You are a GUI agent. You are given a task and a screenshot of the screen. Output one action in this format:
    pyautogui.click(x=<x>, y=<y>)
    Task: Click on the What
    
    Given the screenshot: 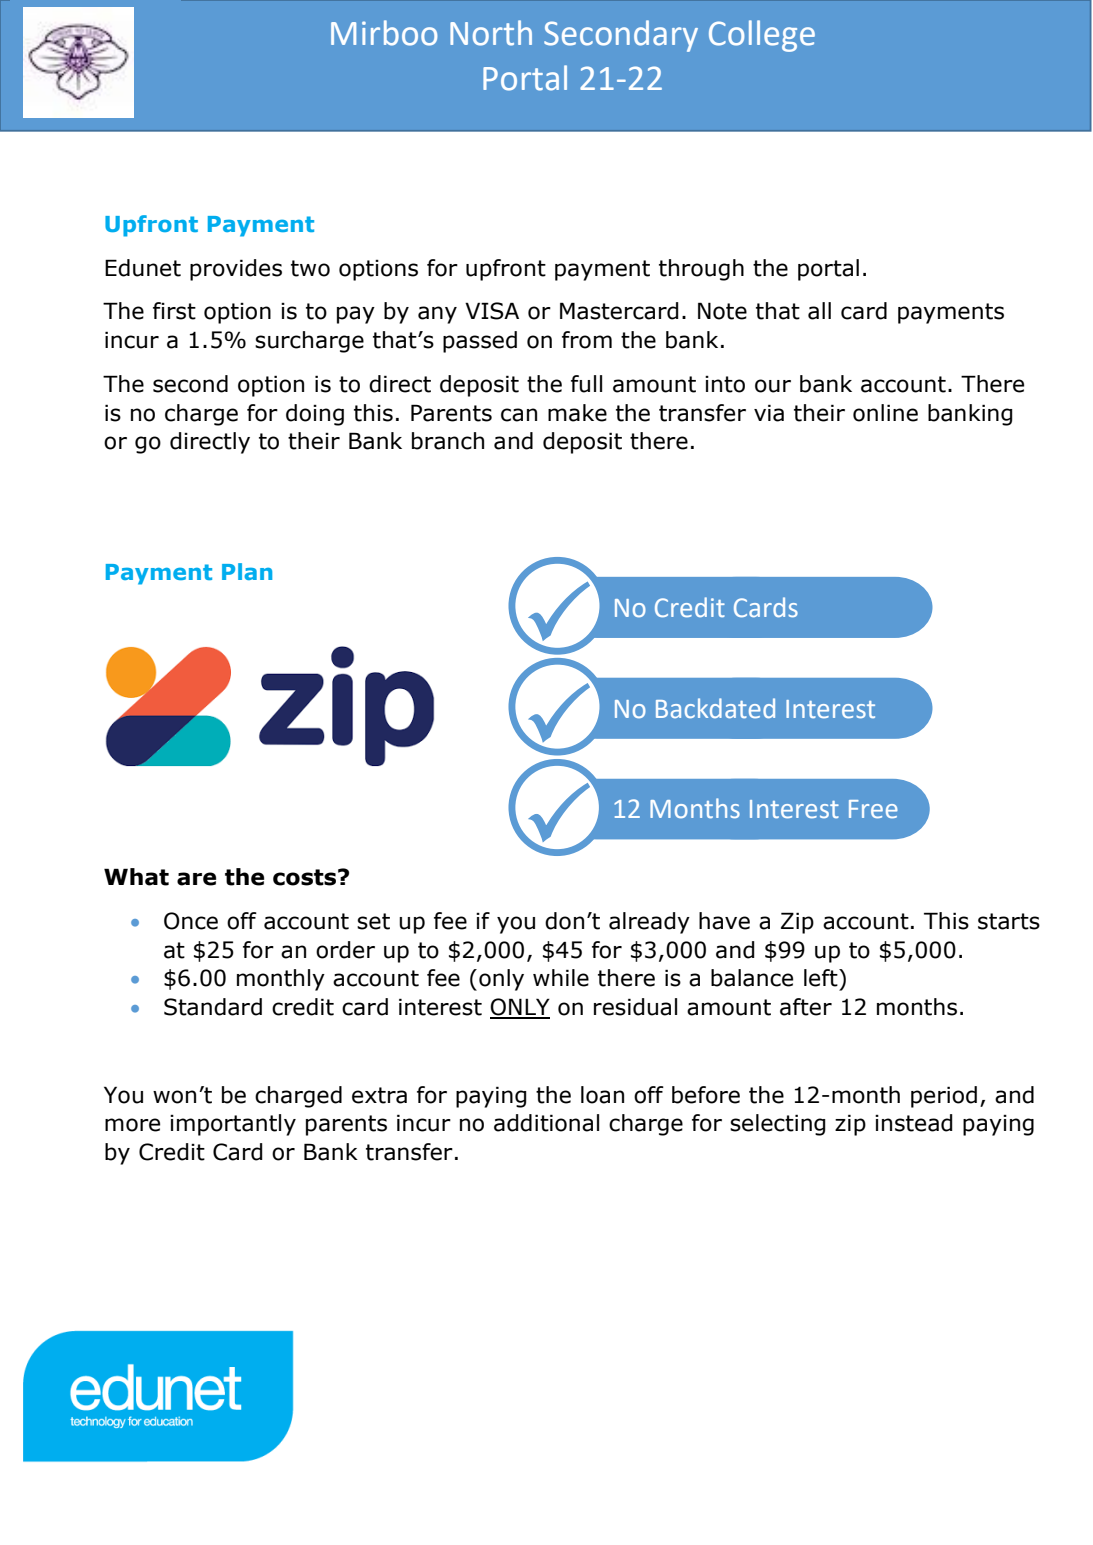 What is the action you would take?
    pyautogui.click(x=136, y=877)
